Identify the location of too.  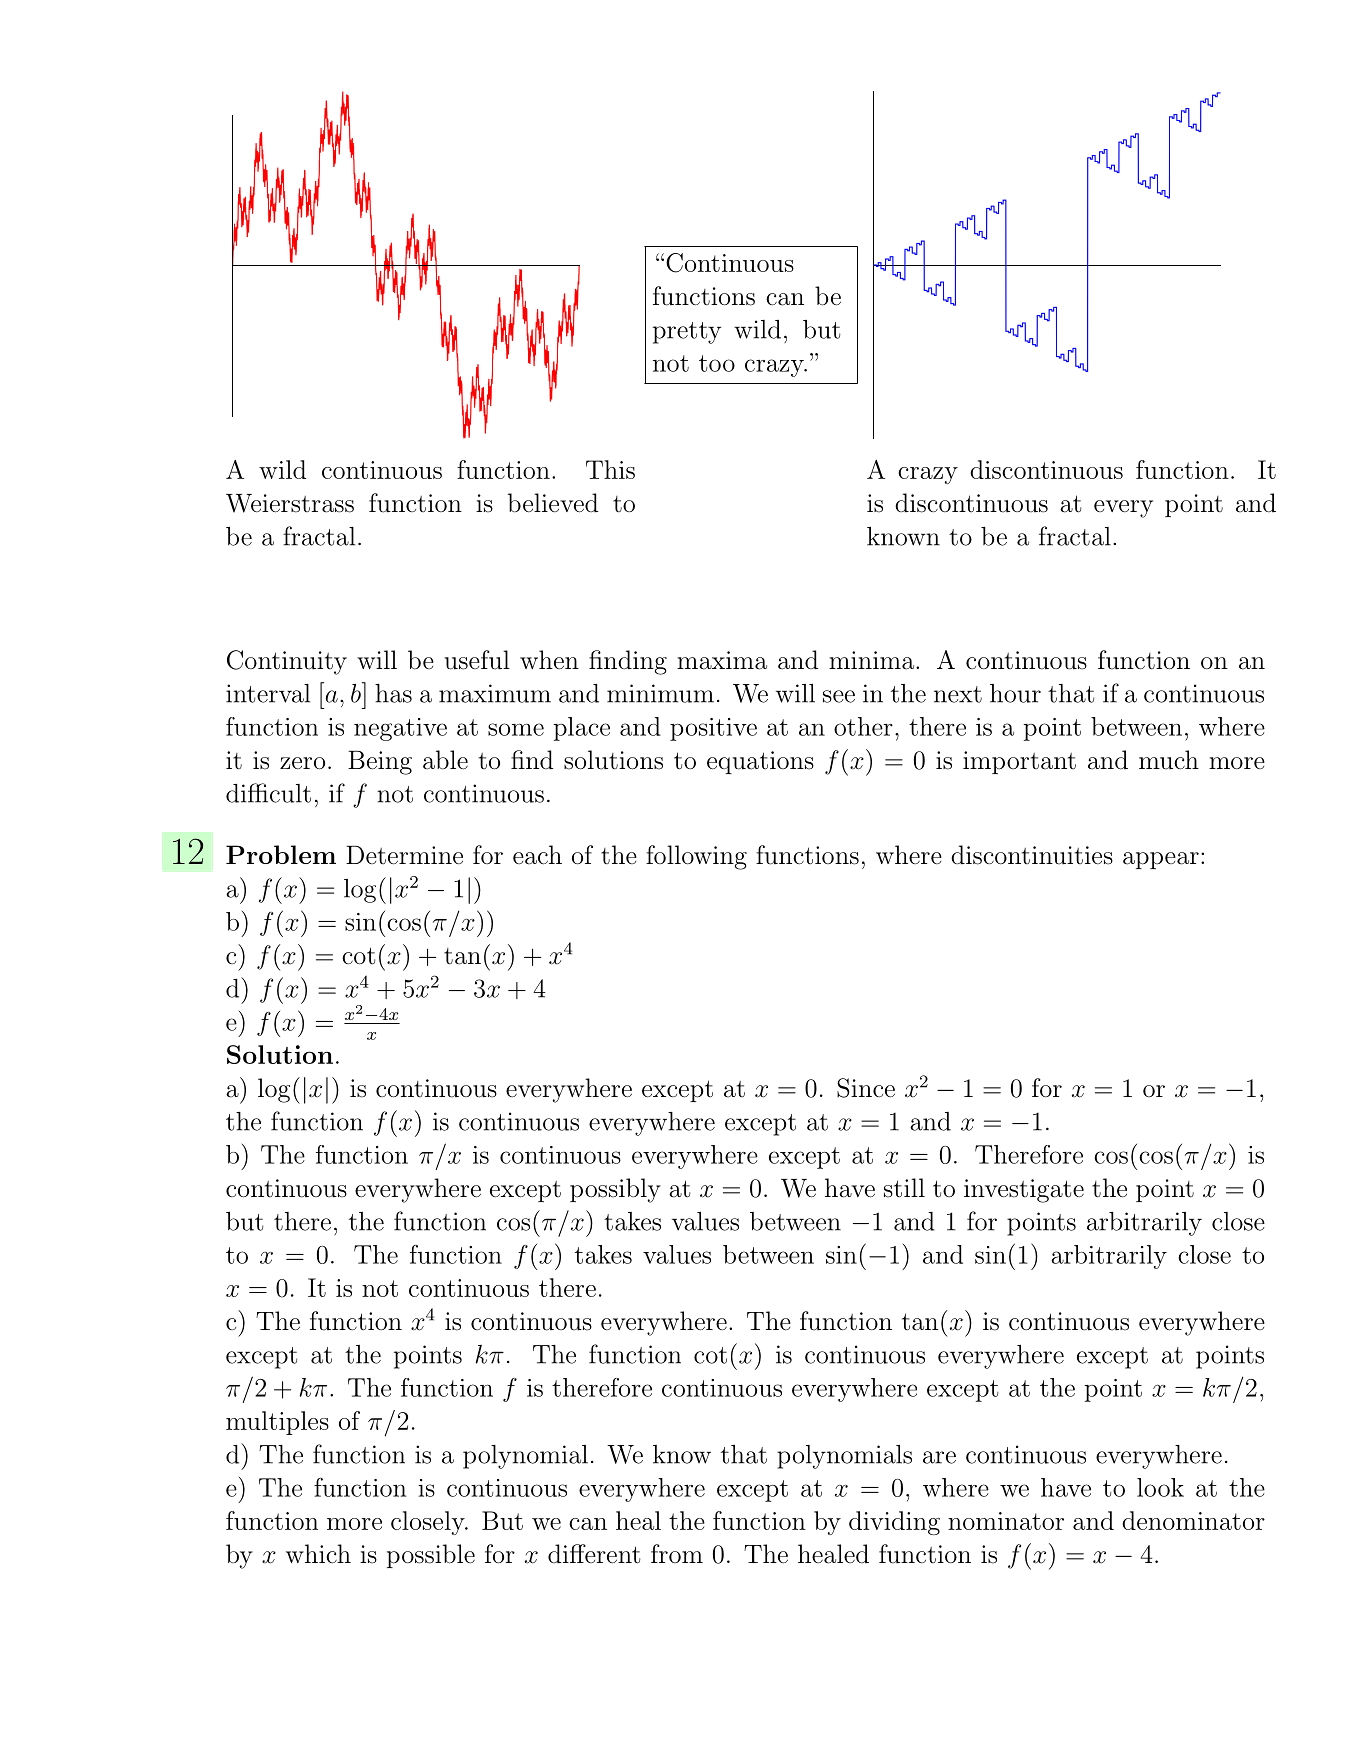
(717, 363).
